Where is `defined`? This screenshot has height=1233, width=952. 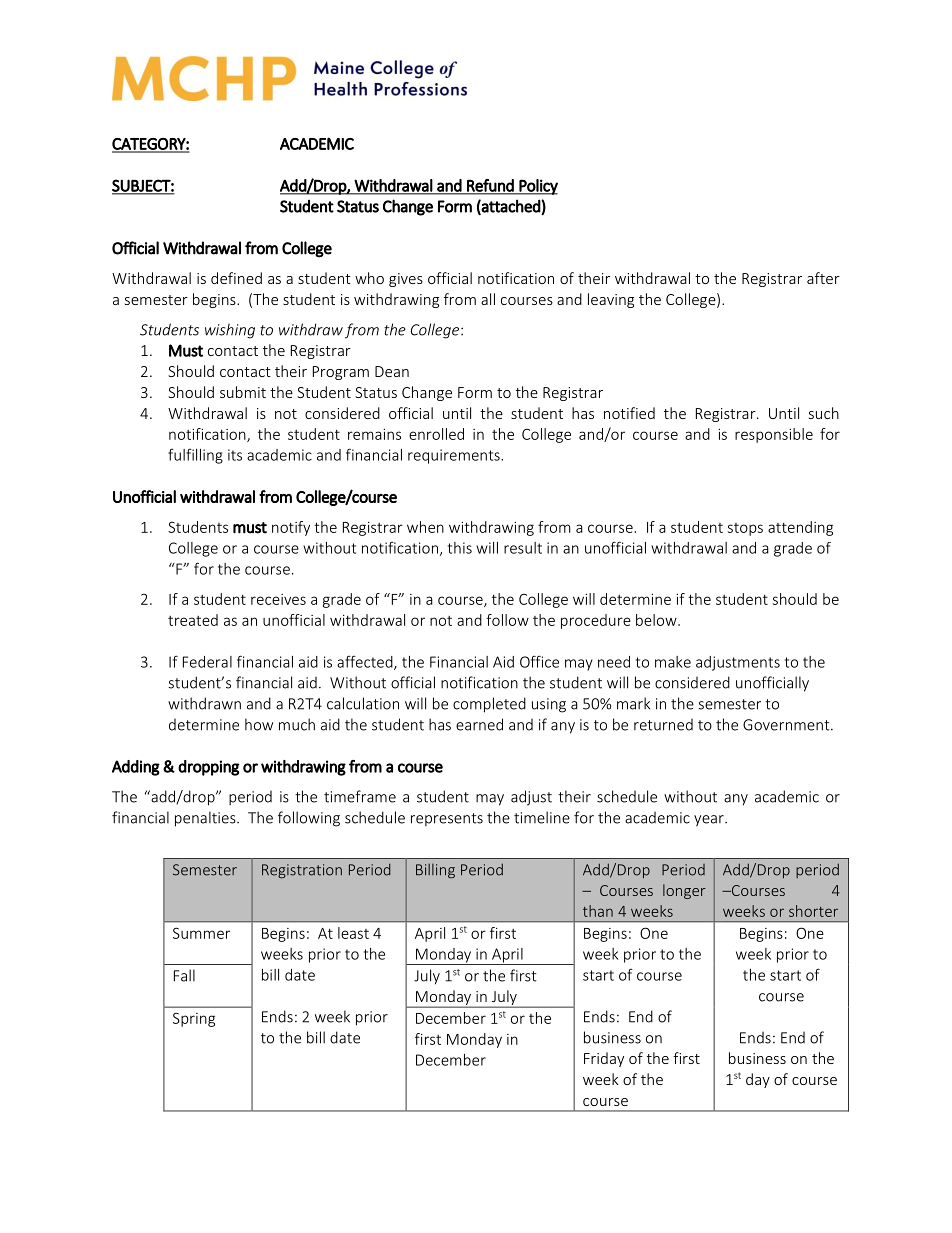
defined is located at coordinates (236, 278).
